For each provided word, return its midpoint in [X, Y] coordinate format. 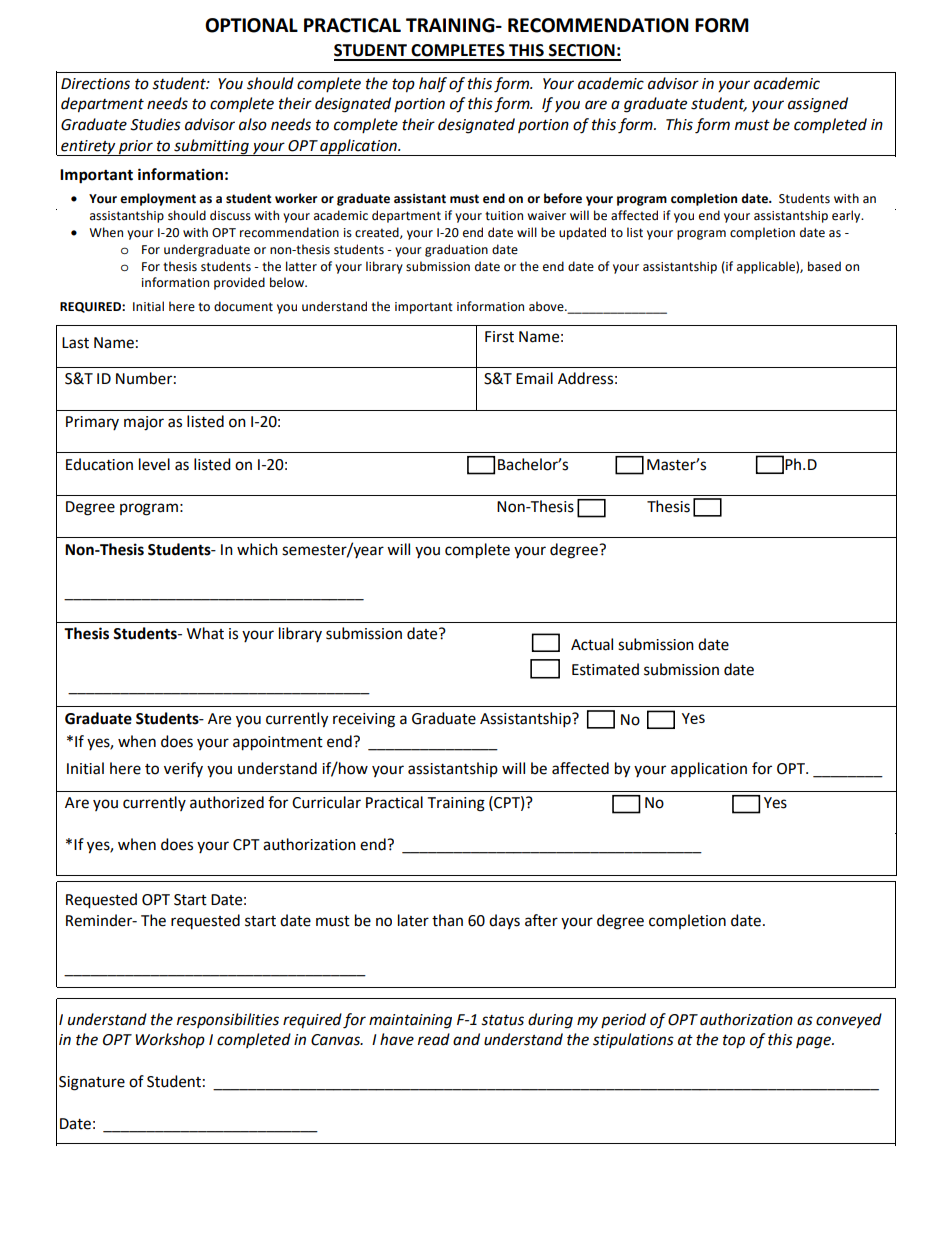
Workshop [170, 1041]
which [257, 549]
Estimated [605, 669]
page [814, 1042]
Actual [592, 644]
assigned [818, 105]
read [434, 1039]
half [433, 85]
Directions [95, 84]
